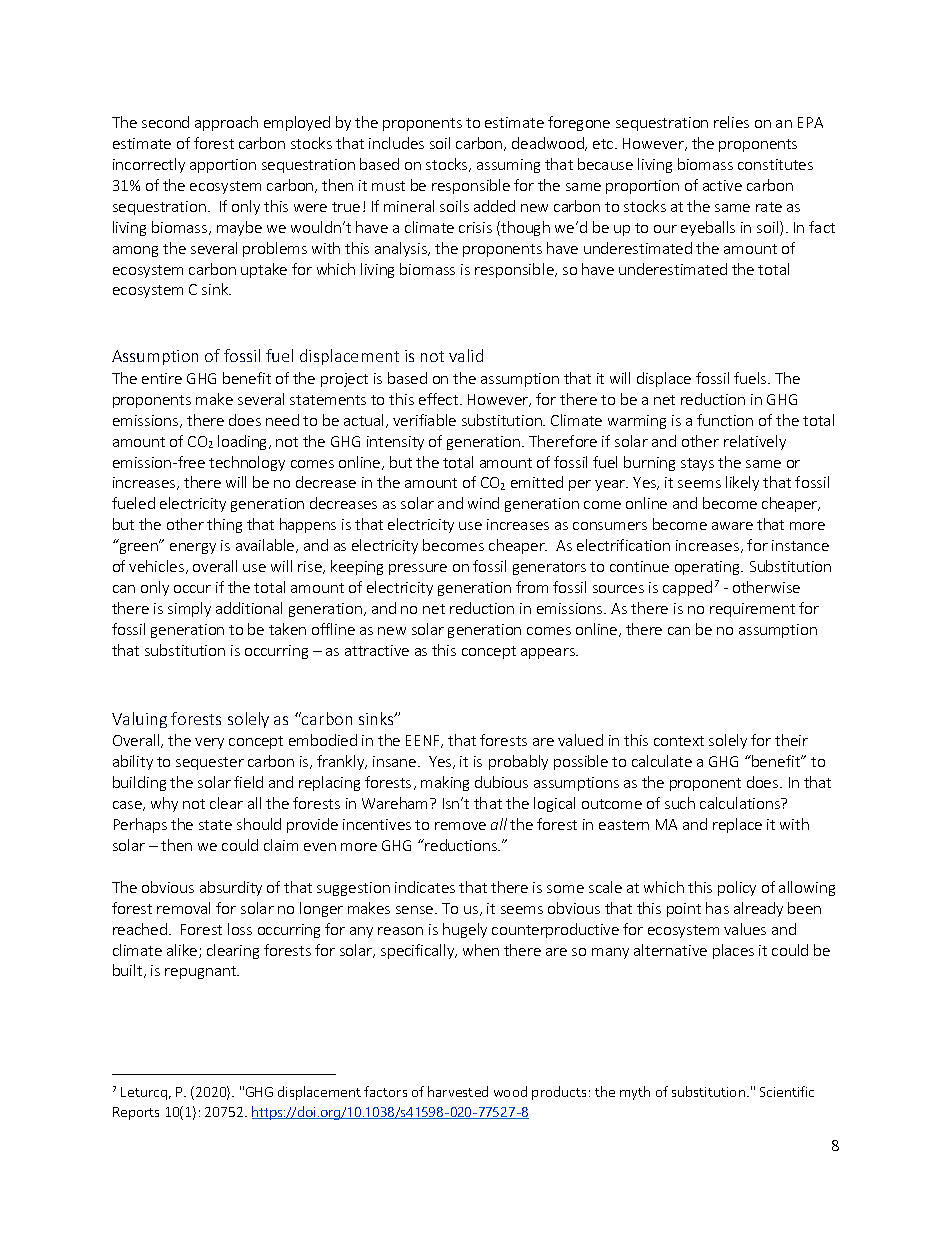 The image size is (952, 1233). Describe the element at coordinates (752, 610) in the page. I see `requirement` at that location.
